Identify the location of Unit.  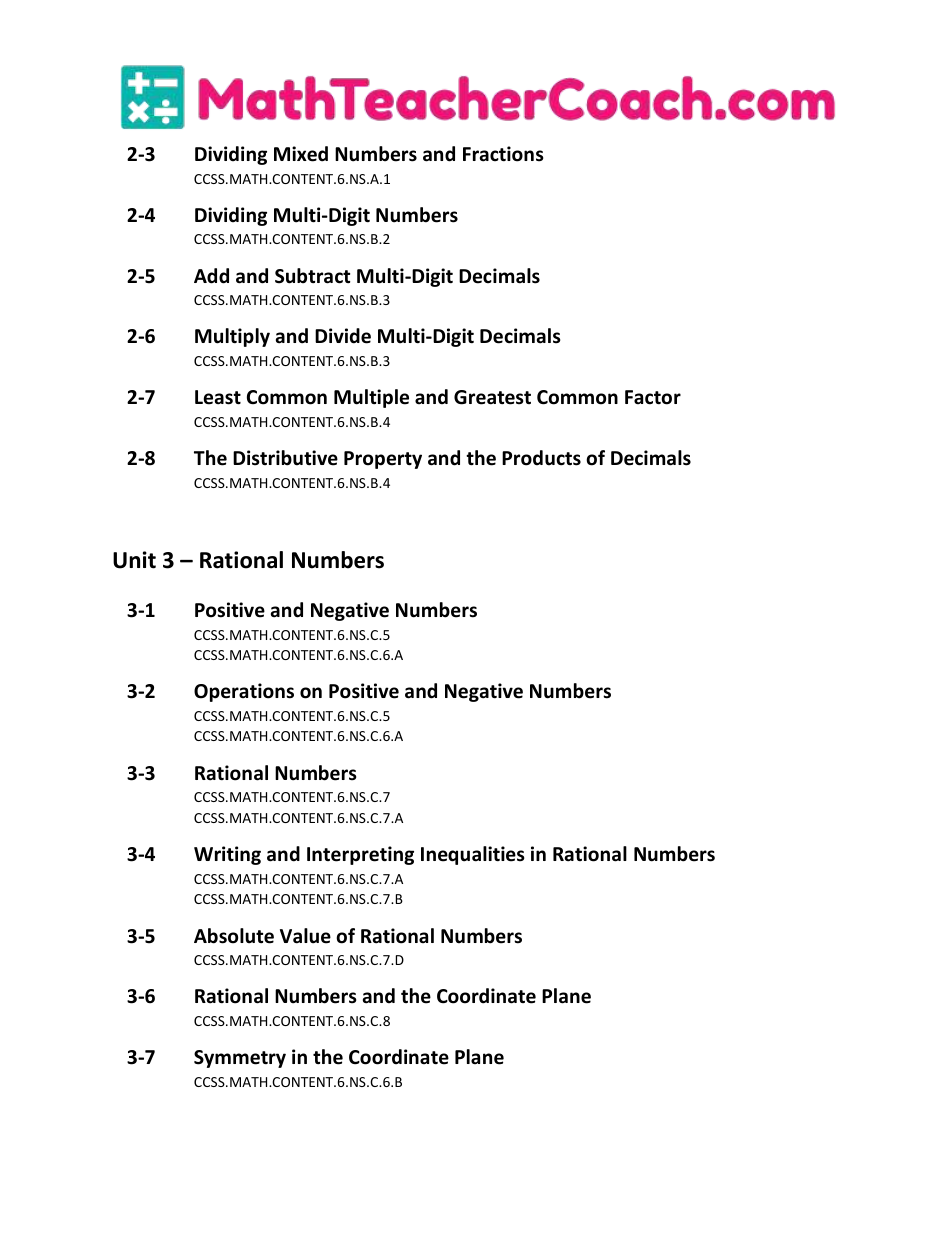
(134, 560).
